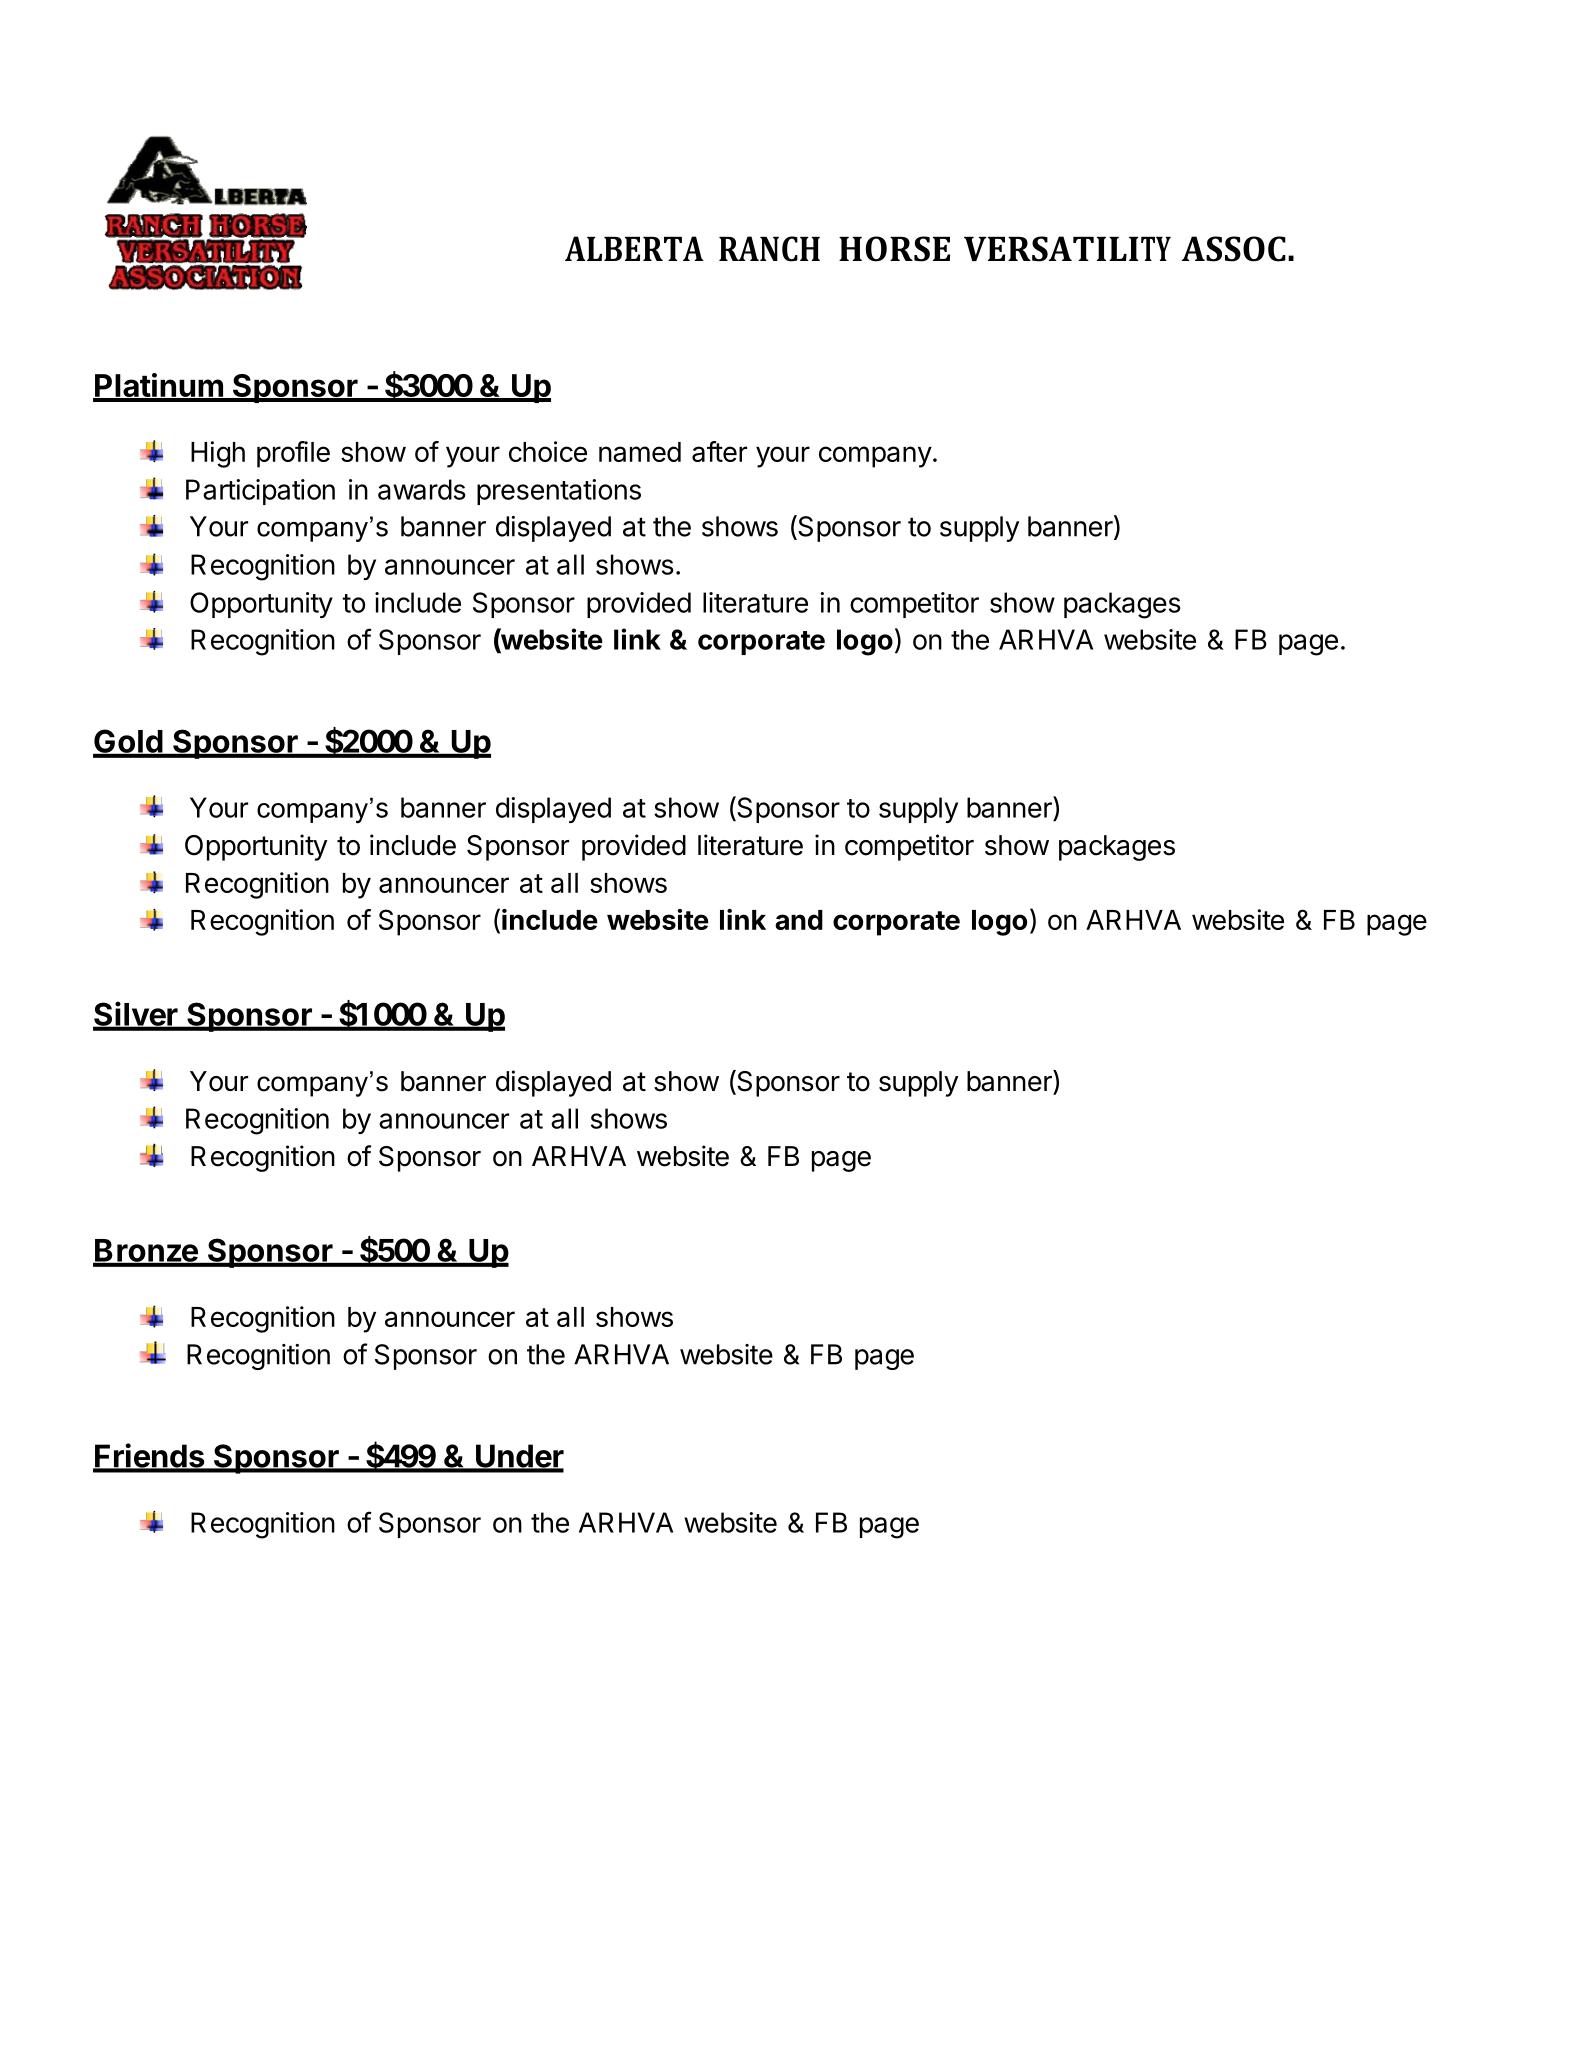 This screenshot has height=2047, width=1582. I want to click on awards, so click(422, 489).
